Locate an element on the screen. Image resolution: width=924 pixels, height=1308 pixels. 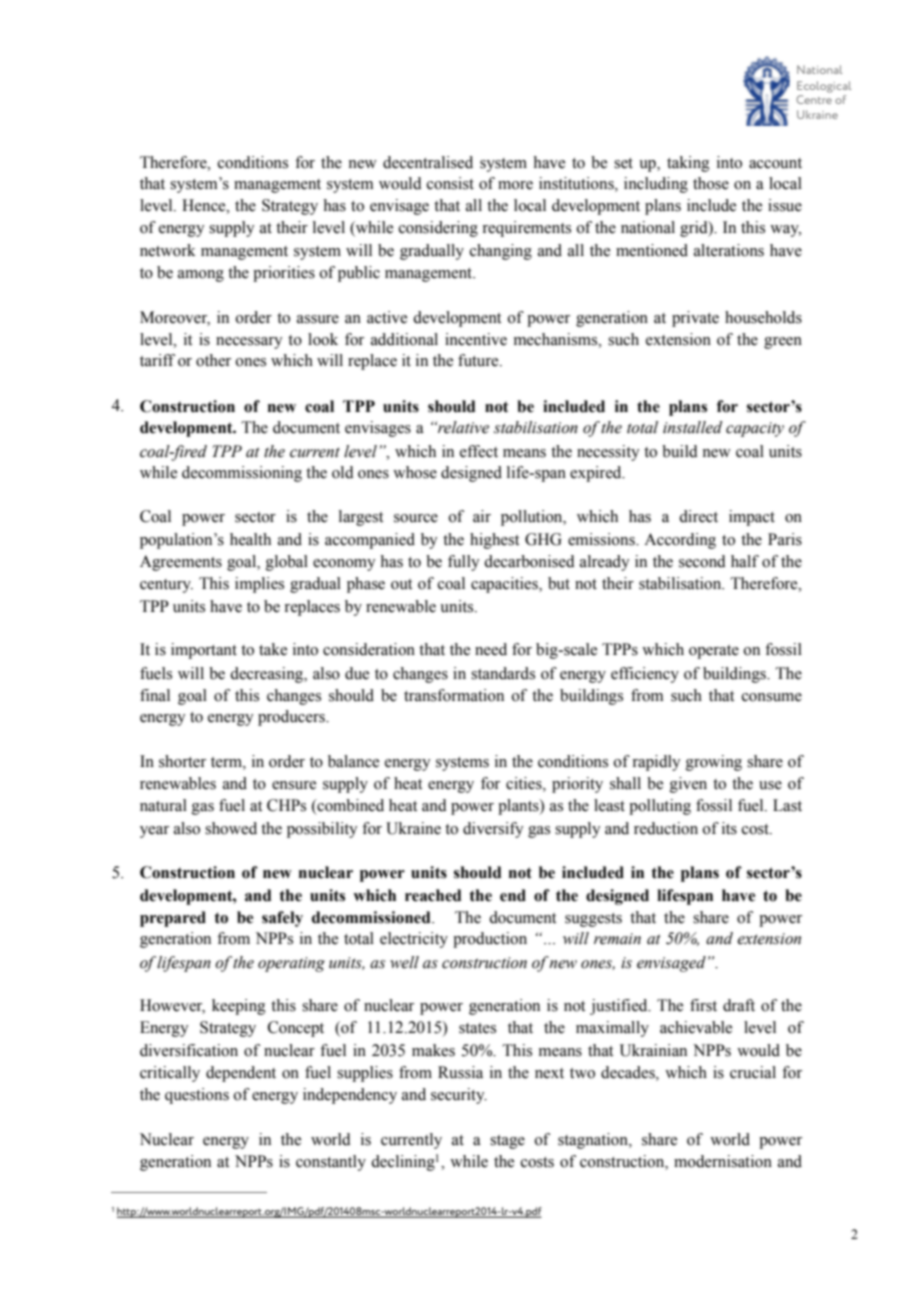
decentralised is located at coordinates (428, 162).
